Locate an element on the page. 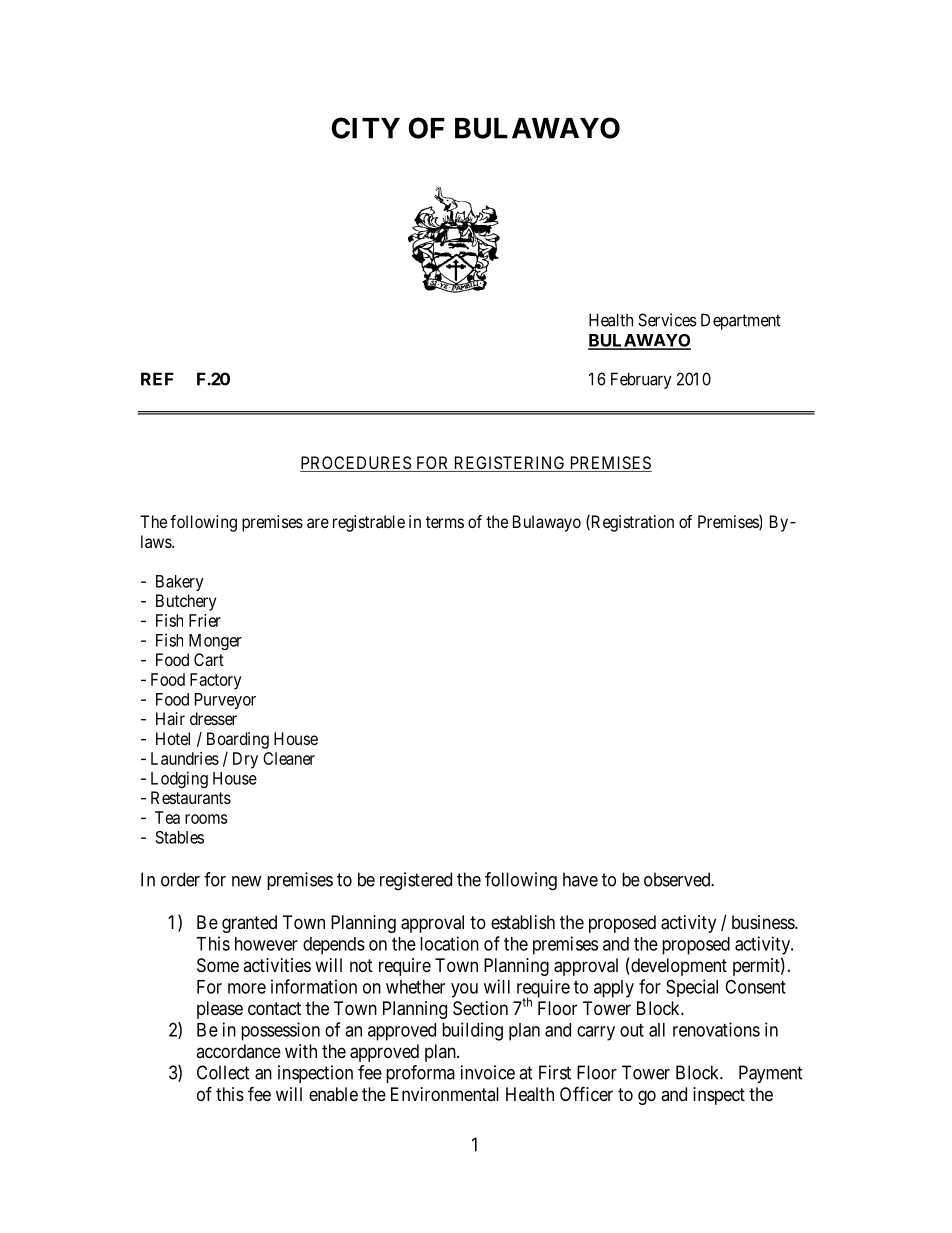  are is located at coordinates (318, 523).
